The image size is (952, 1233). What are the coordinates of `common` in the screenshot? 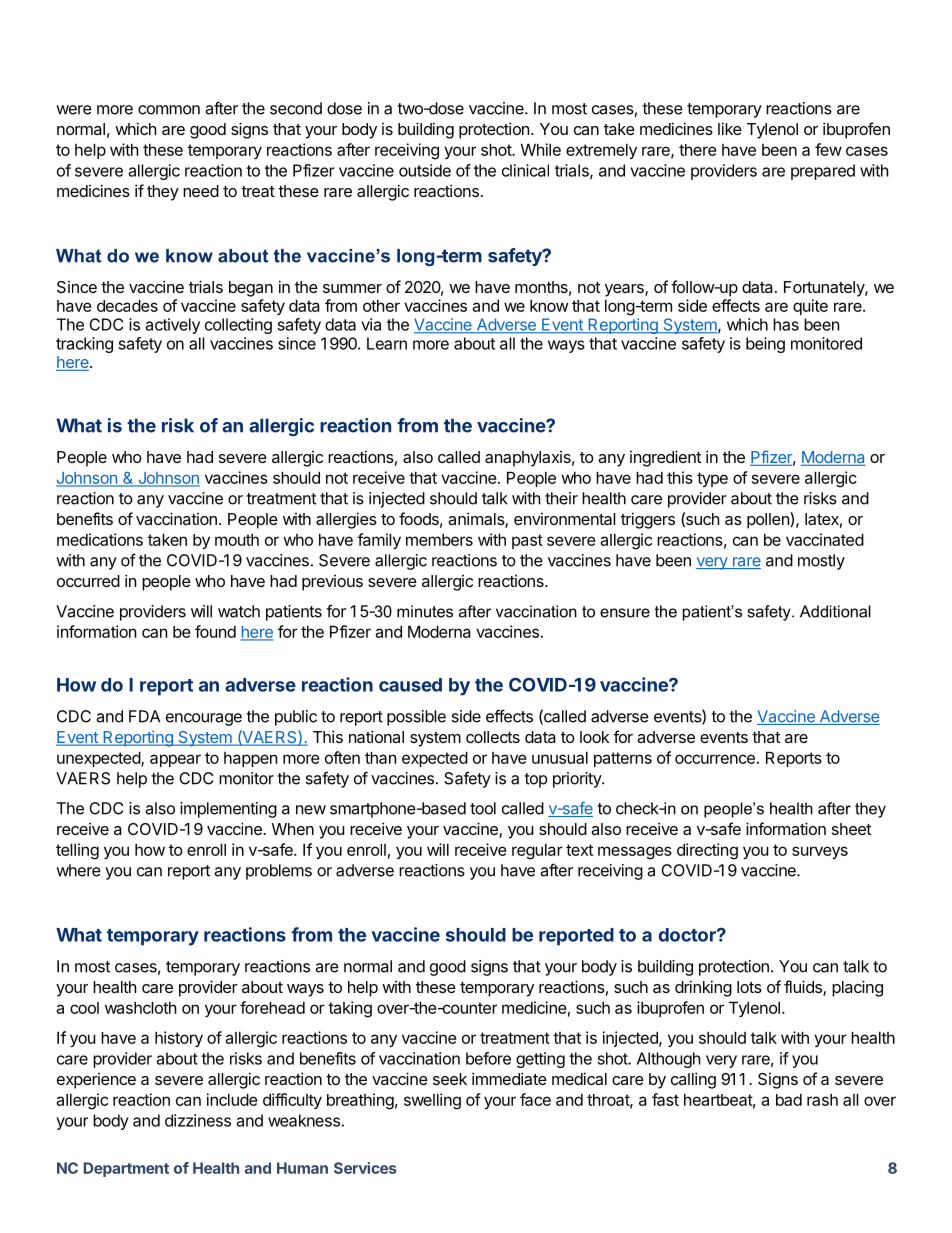 It's located at (169, 110).
